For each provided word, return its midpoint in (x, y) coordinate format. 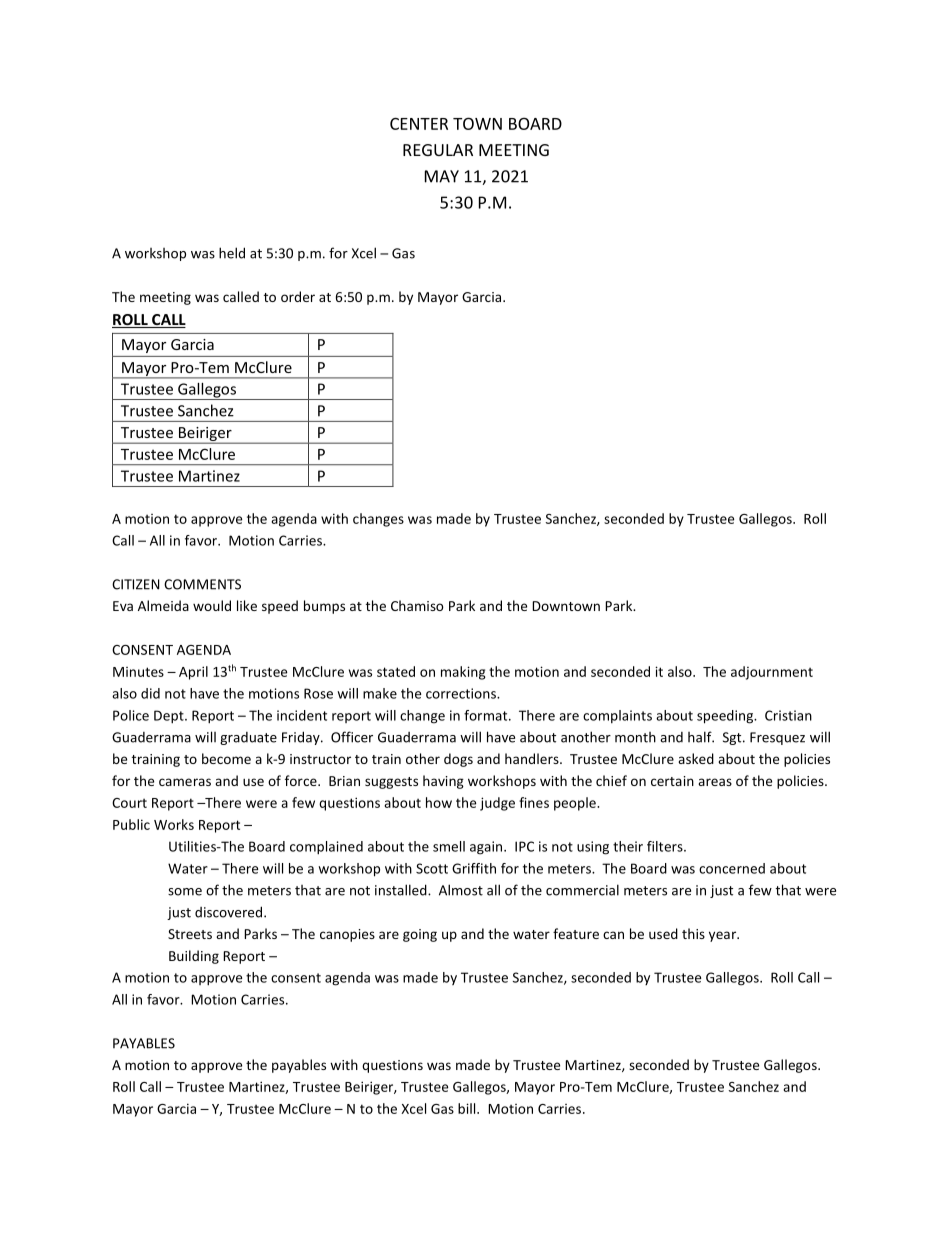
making (463, 673)
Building (194, 957)
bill (468, 1108)
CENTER (419, 124)
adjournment (772, 673)
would (212, 605)
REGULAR (438, 150)
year (724, 936)
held (232, 253)
